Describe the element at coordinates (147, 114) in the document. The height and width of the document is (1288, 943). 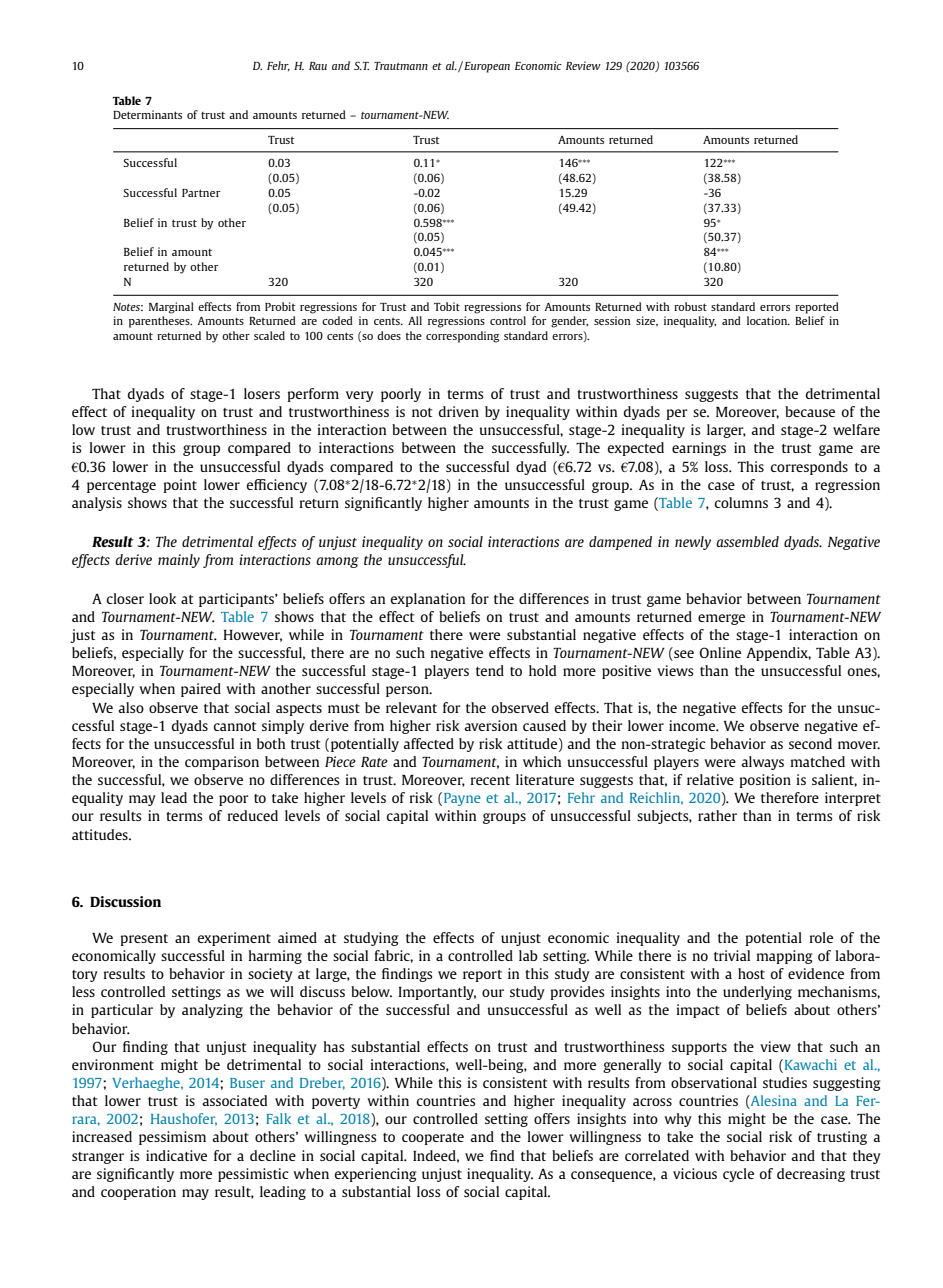
I see `Determinants` at that location.
